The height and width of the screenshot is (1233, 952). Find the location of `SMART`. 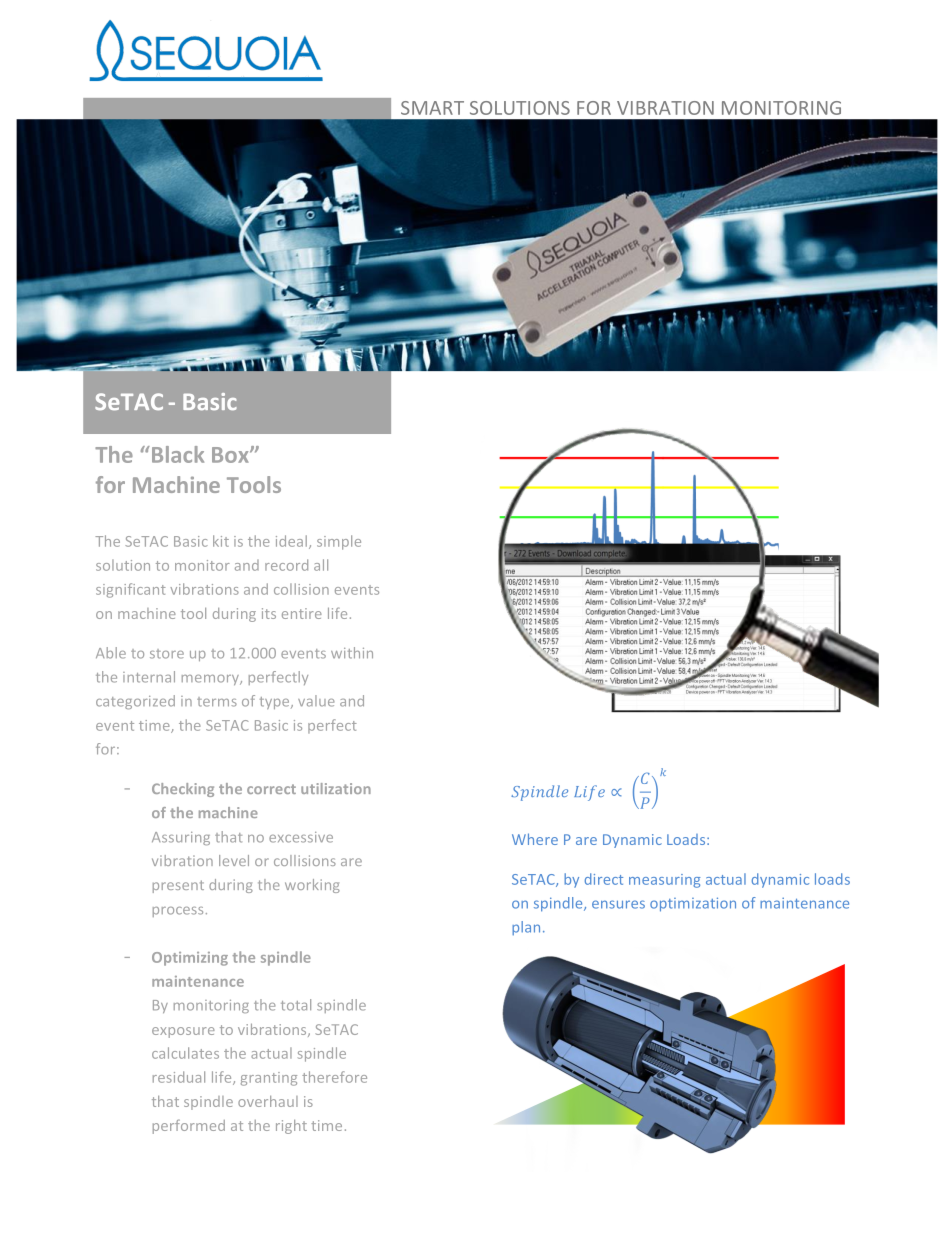

SMART is located at coordinates (432, 108).
